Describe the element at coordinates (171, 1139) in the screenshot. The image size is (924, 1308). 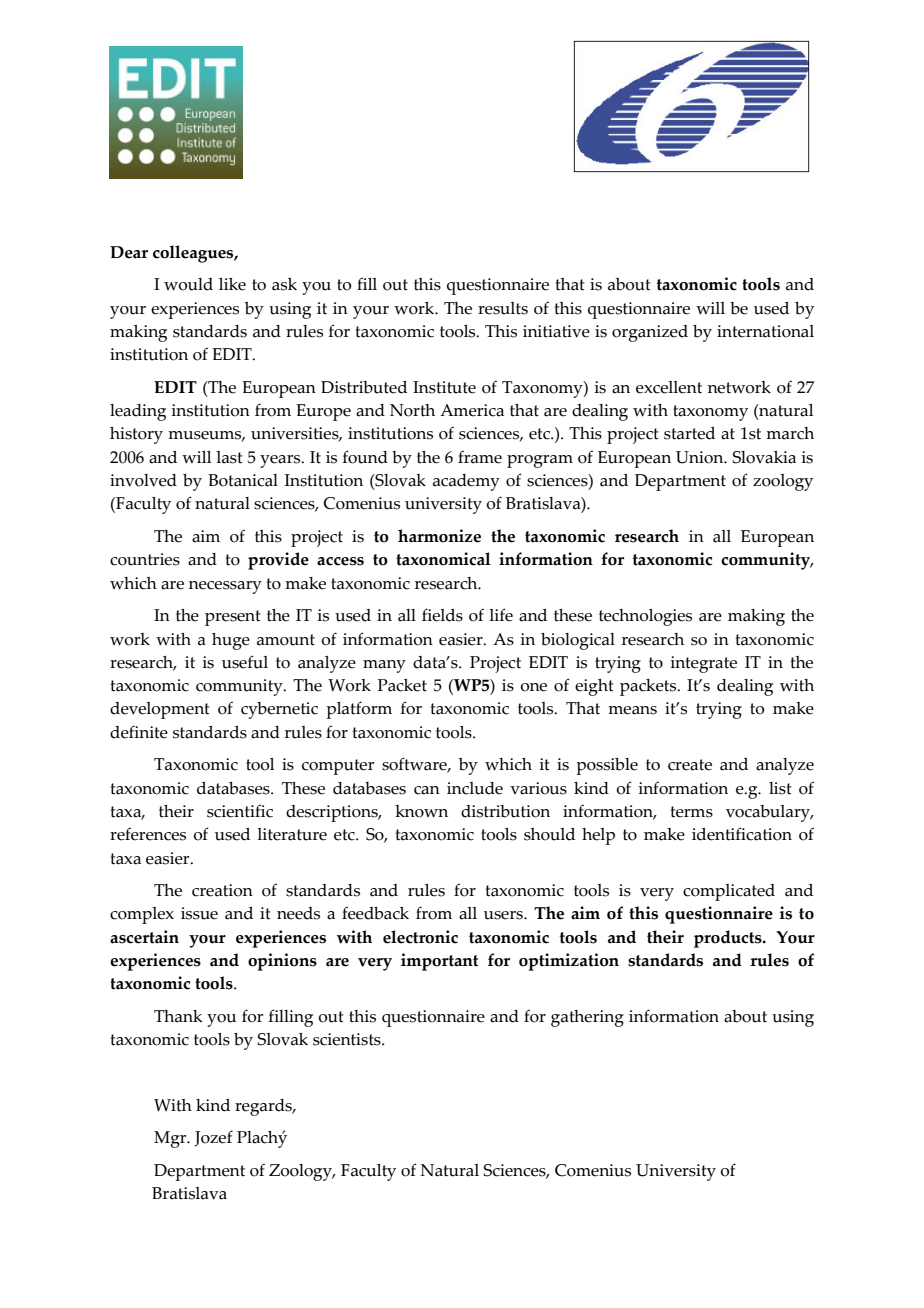
I see `Mgr` at that location.
